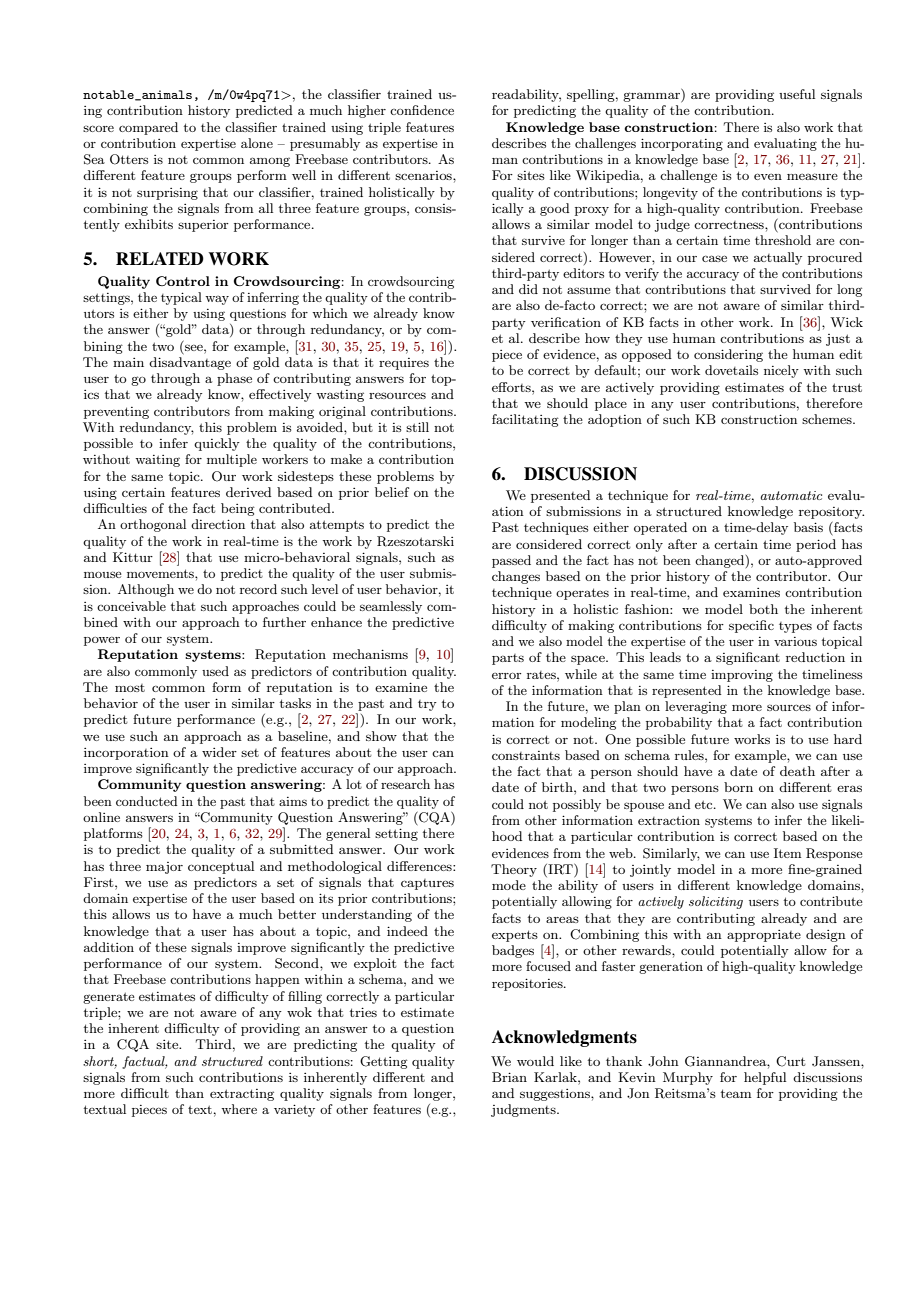  I want to click on wider, so click(219, 752).
